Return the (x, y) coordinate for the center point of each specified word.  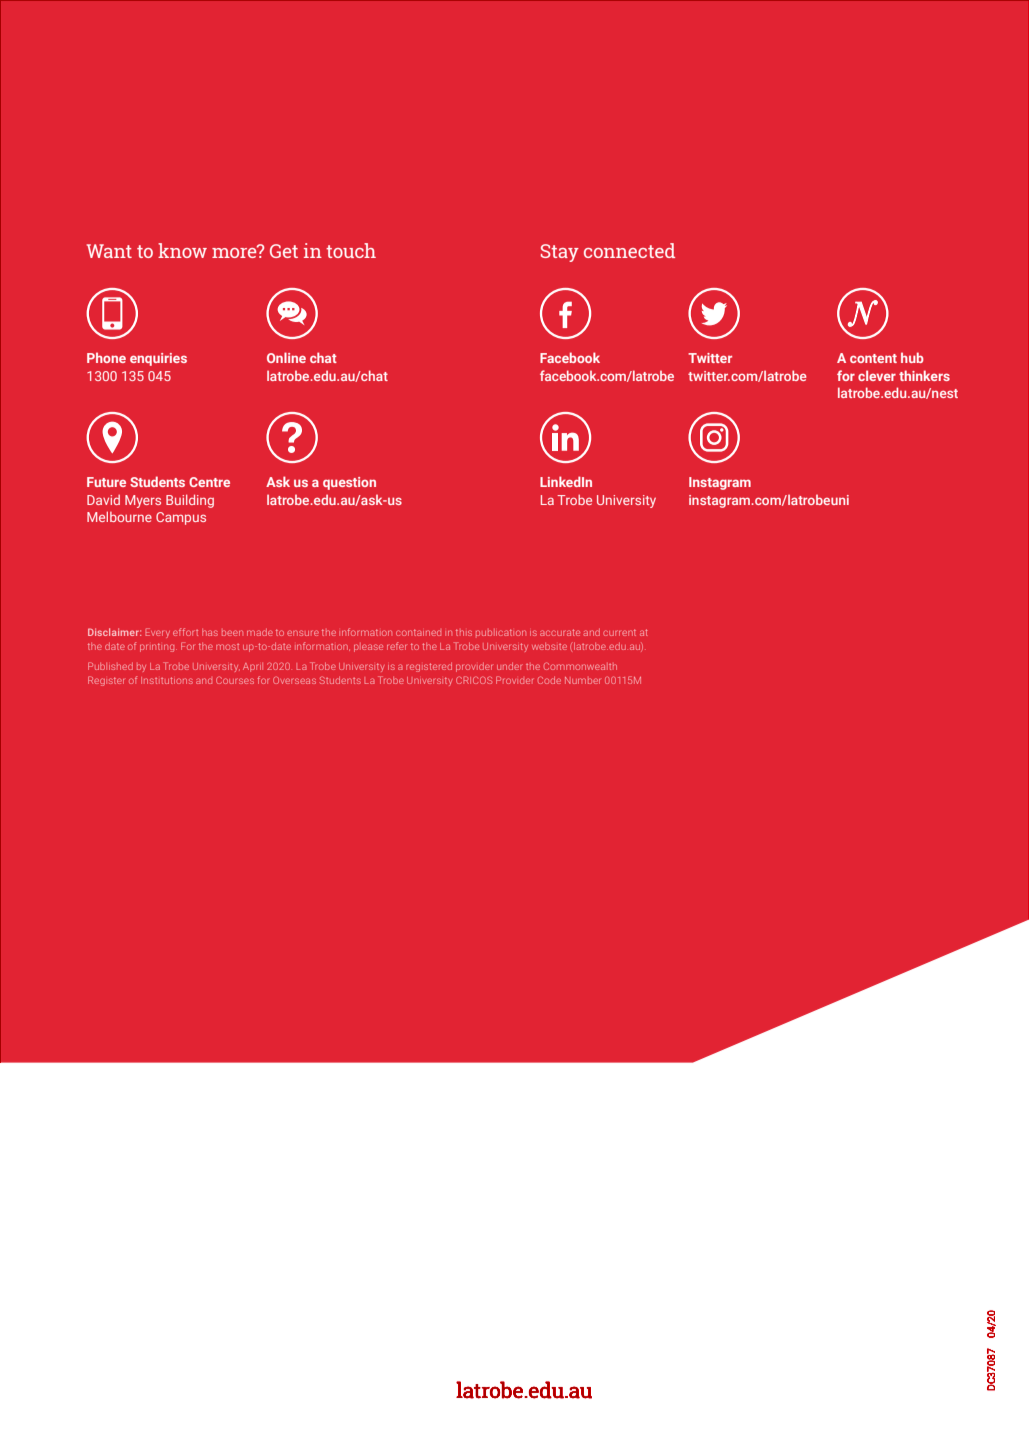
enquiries (158, 359)
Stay (560, 253)
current (619, 632)
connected (629, 250)
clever (877, 375)
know (182, 250)
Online (286, 357)
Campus (181, 518)
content (873, 358)
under (510, 666)
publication (501, 632)
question (349, 483)
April (253, 667)
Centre (209, 482)
